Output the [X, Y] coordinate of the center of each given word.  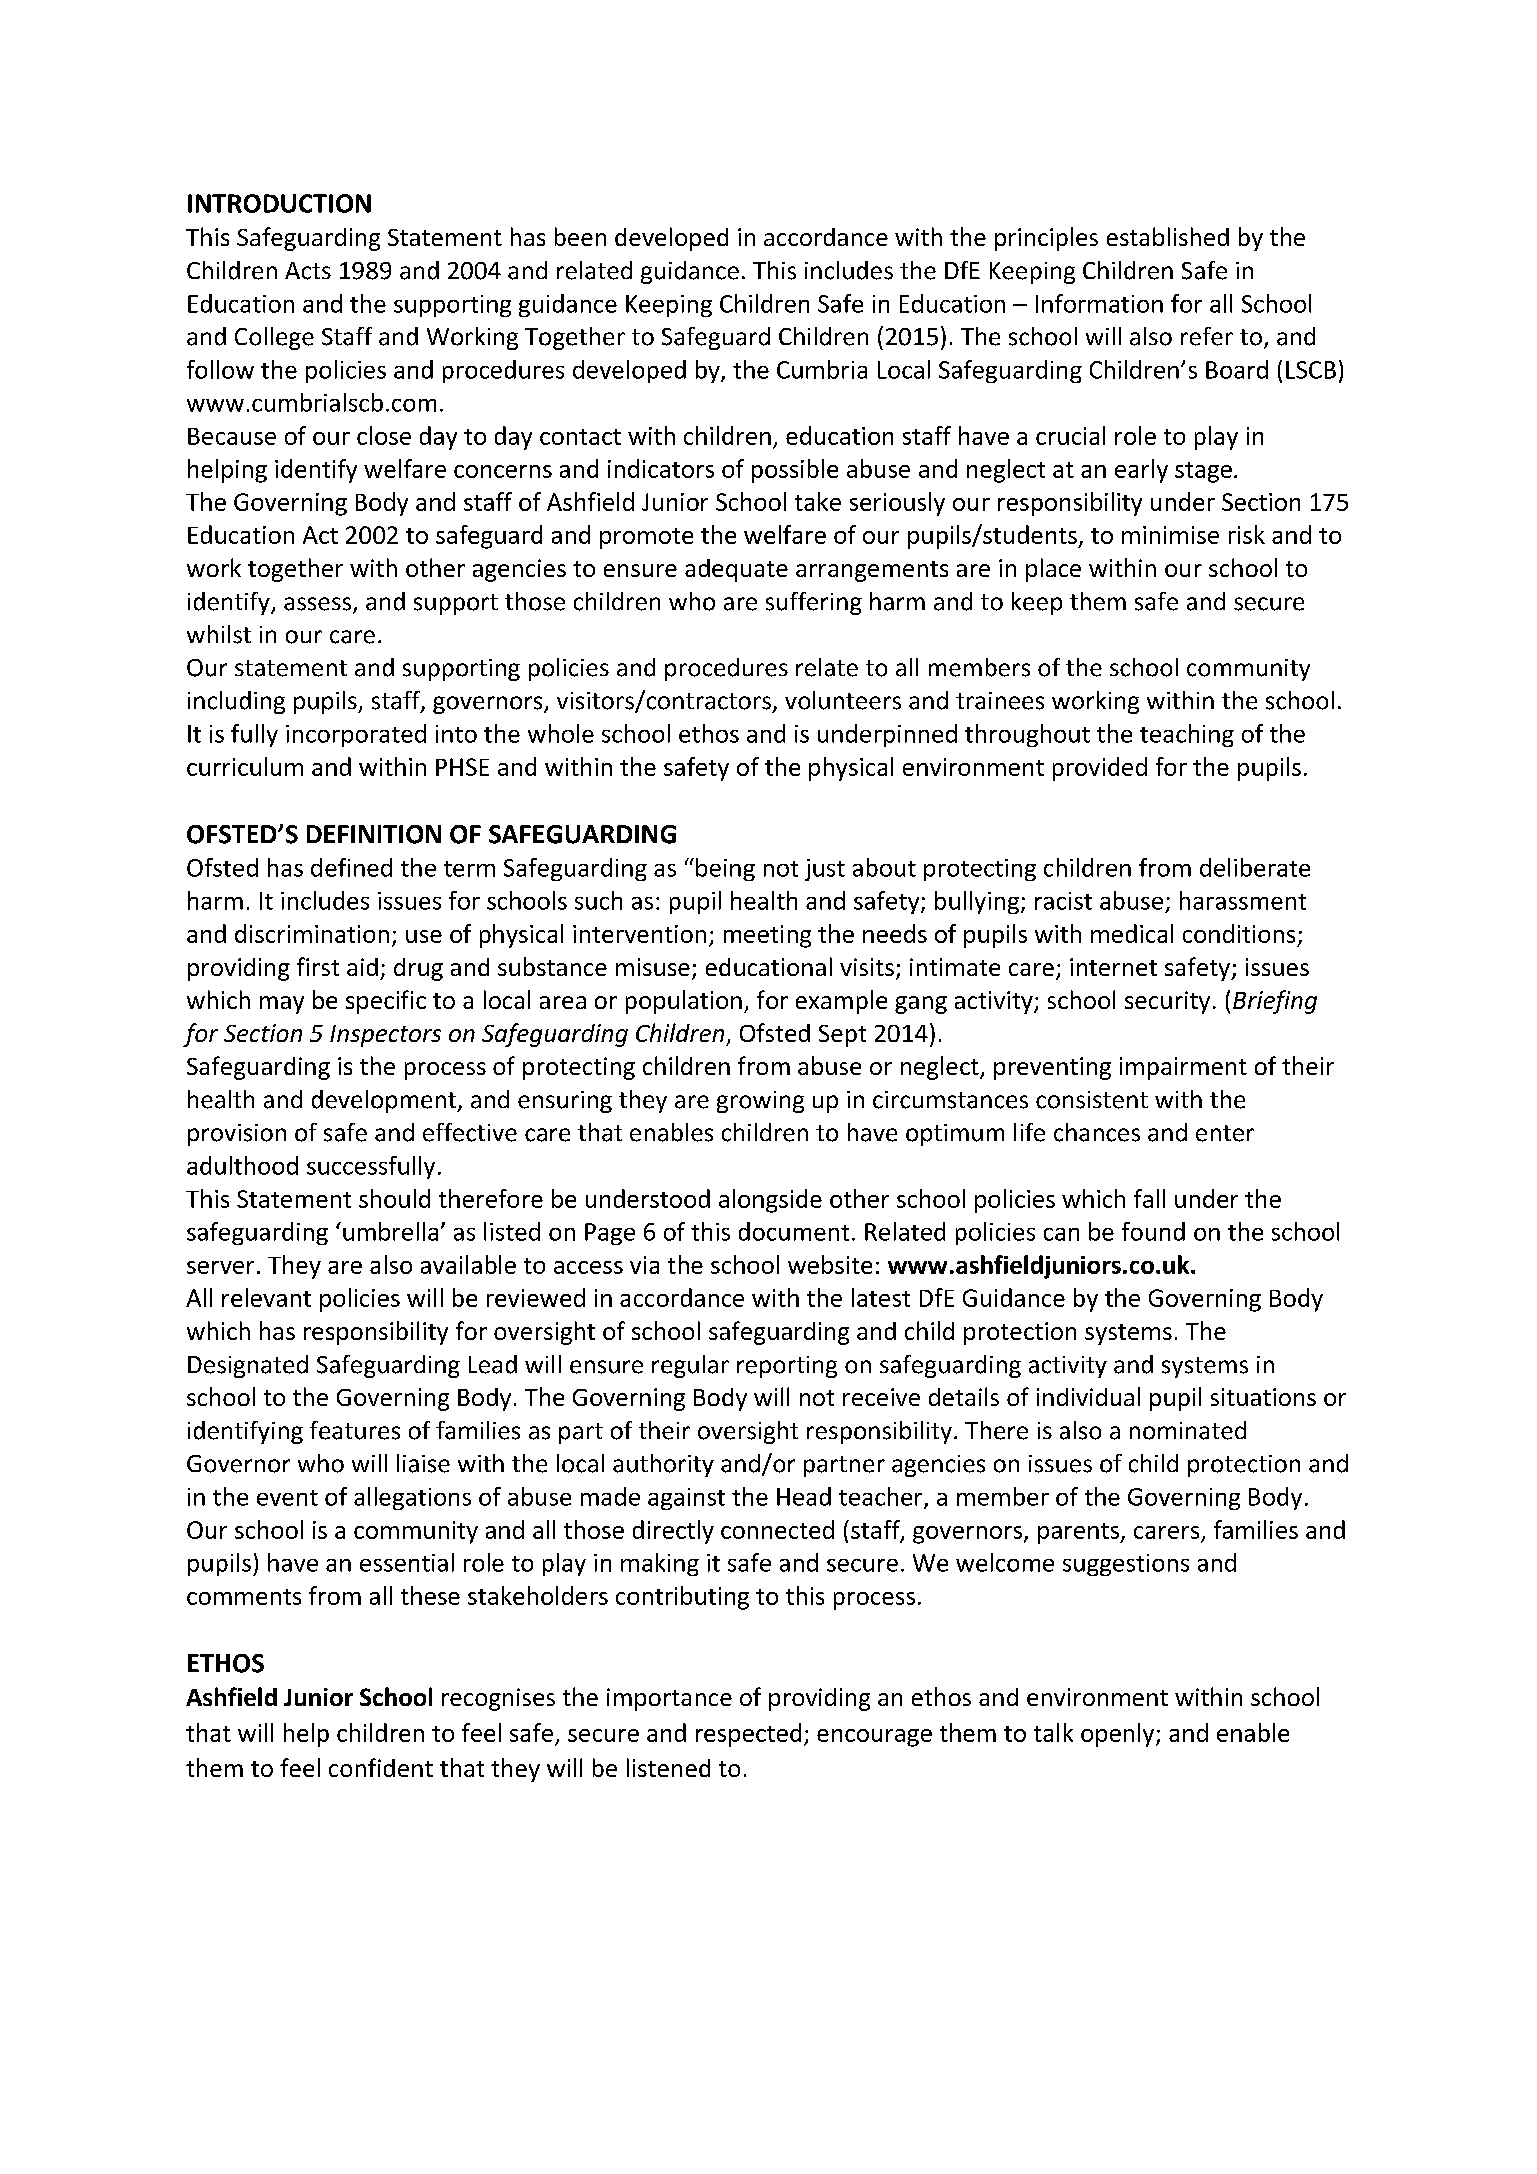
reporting [787, 1367]
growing [760, 1102]
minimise [1170, 535]
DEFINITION [374, 834]
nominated [1188, 1430]
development [385, 1101]
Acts [308, 271]
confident [381, 1767]
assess [319, 605]
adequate [736, 570]
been [580, 236]
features [355, 1430]
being [725, 869]
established [1168, 236]
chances [1097, 1132]
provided [1100, 769]
